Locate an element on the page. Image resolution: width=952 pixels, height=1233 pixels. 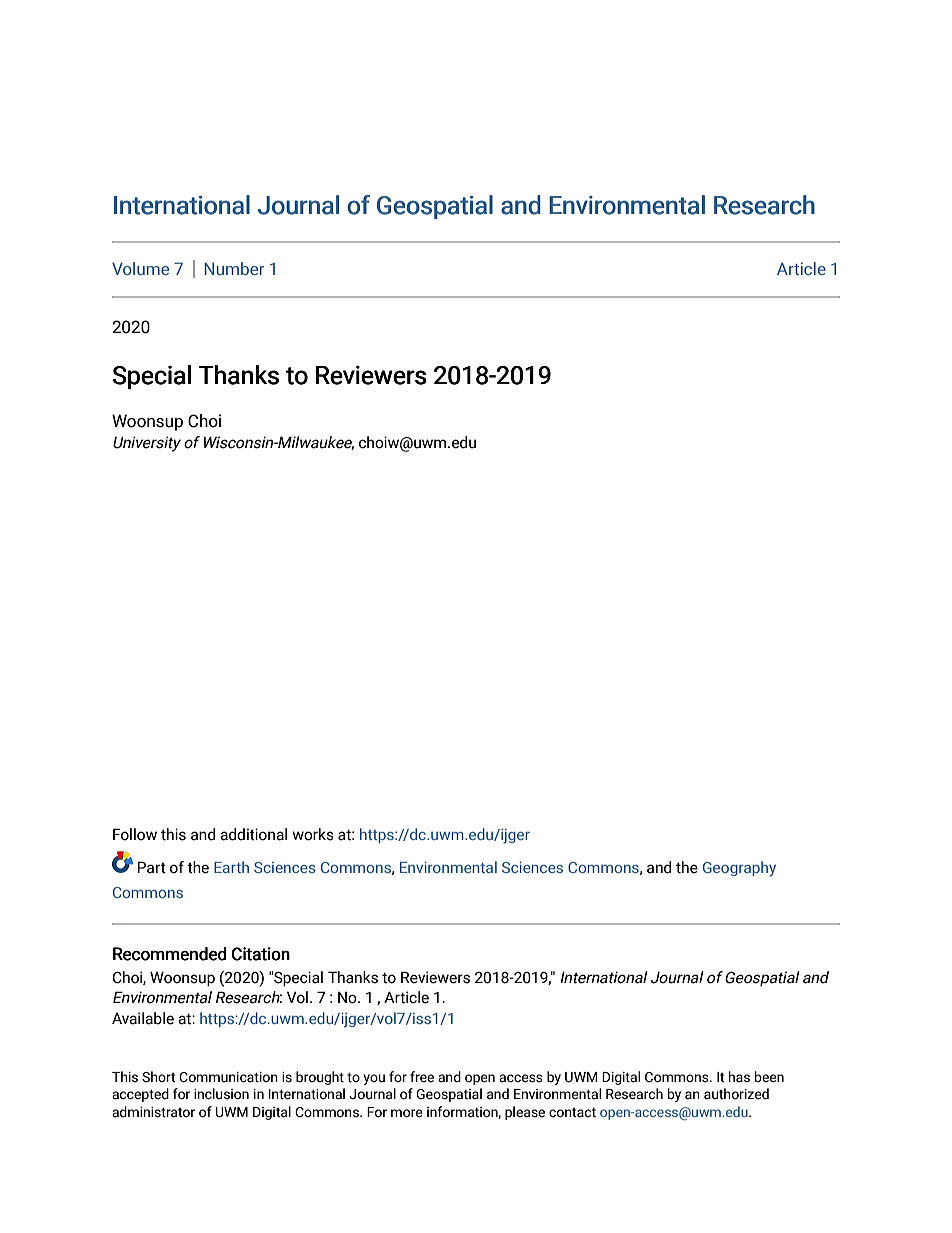
Volume is located at coordinates (140, 268).
